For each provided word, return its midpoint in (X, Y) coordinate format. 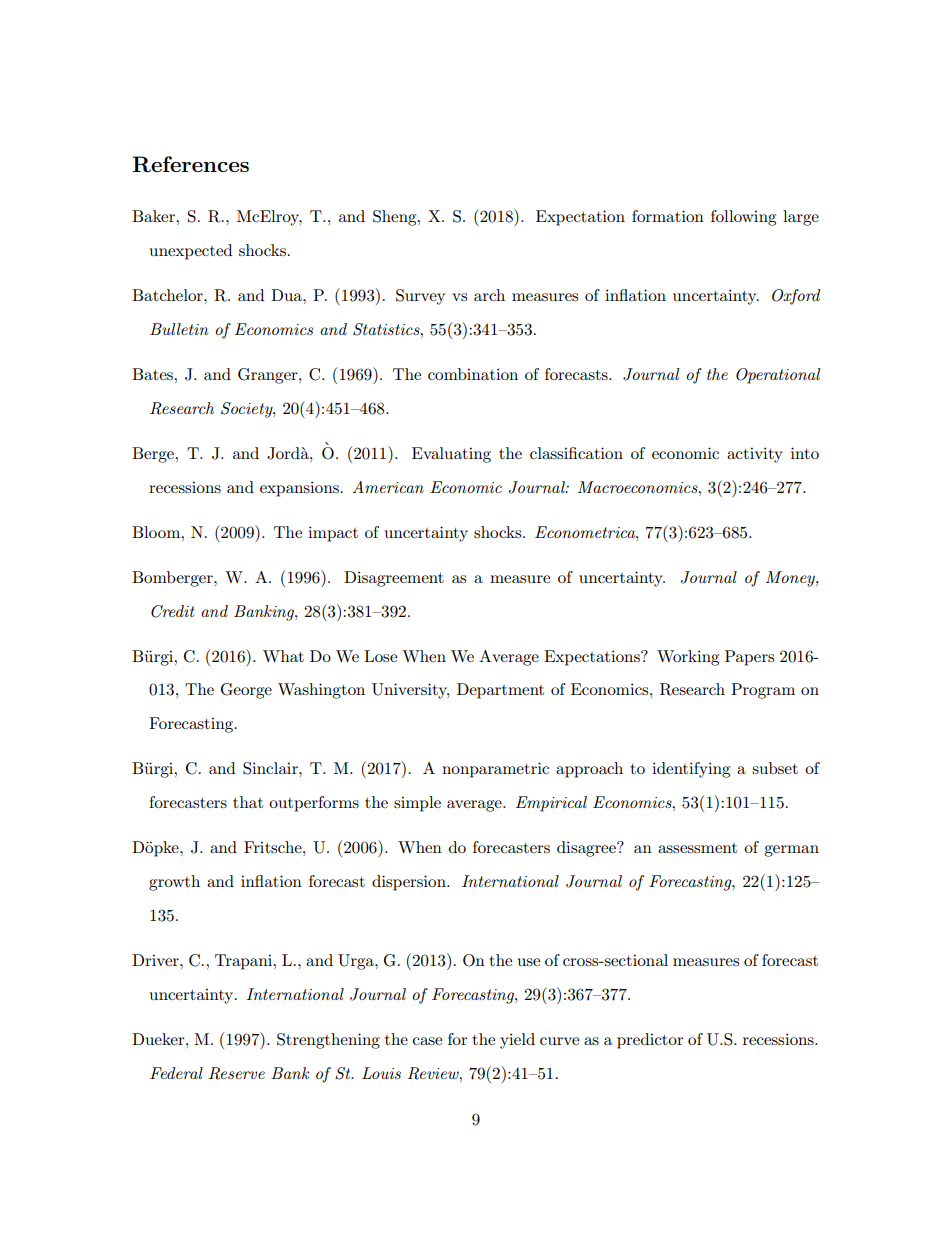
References (190, 164)
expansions (299, 489)
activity (755, 455)
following (743, 218)
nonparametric (495, 770)
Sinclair (271, 768)
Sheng (396, 218)
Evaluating (451, 455)
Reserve (237, 1073)
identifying (691, 770)
